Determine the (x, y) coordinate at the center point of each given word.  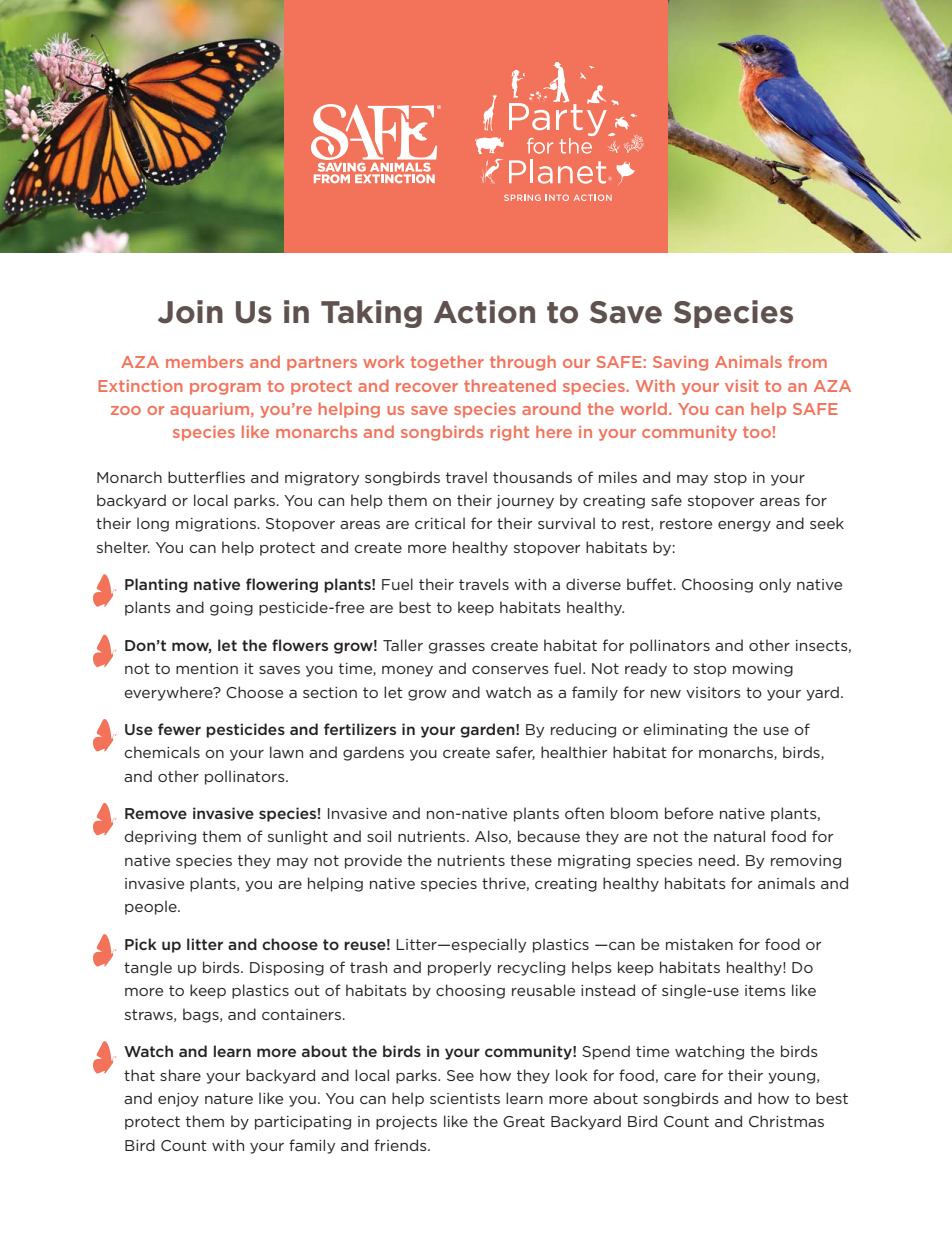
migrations (217, 525)
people (152, 907)
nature (229, 1098)
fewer (179, 729)
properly (459, 968)
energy (744, 526)
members (204, 361)
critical (440, 523)
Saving (680, 363)
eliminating (685, 730)
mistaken (699, 944)
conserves (510, 670)
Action (484, 312)
